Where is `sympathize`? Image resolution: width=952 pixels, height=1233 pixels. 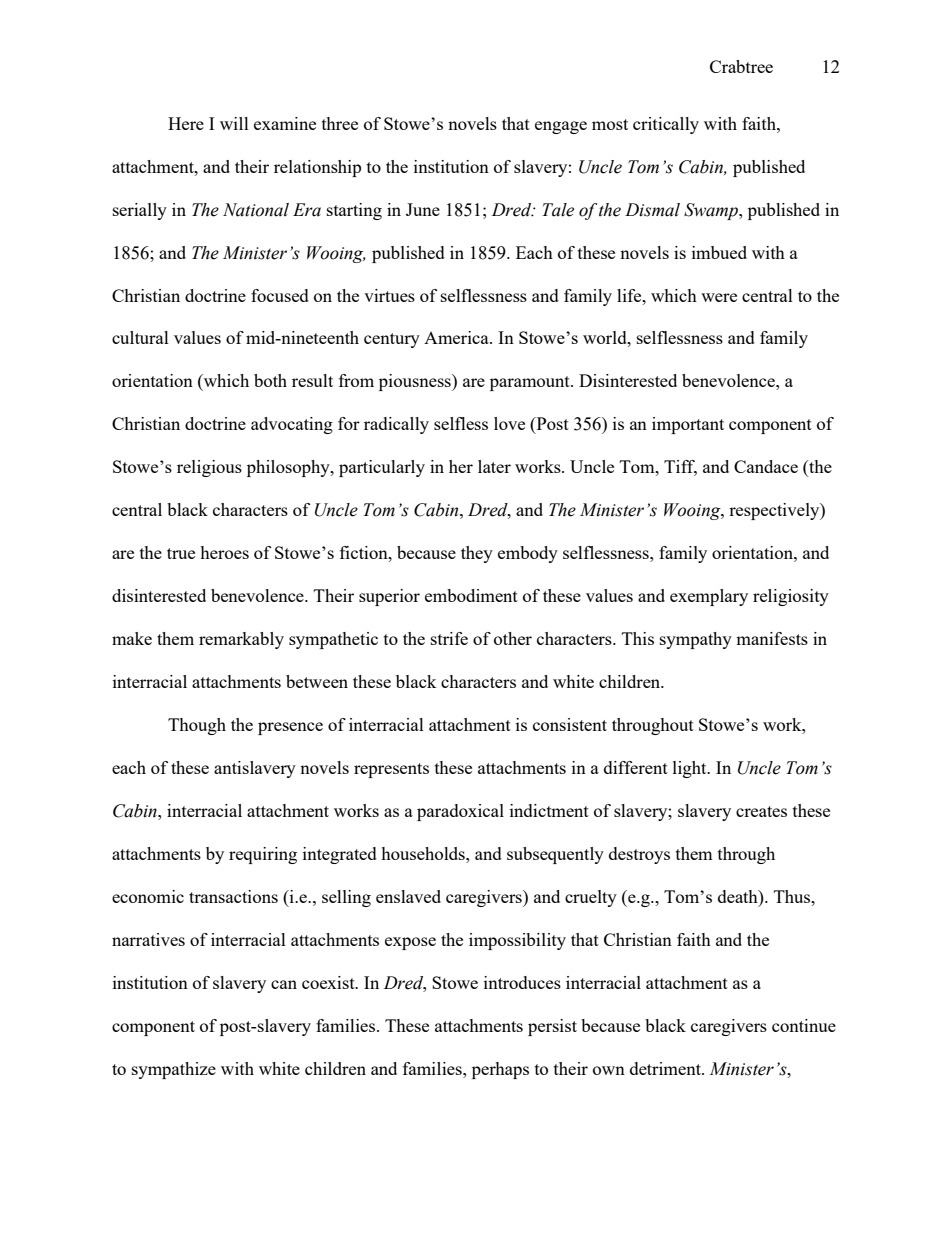
sympathize is located at coordinates (174, 1070).
